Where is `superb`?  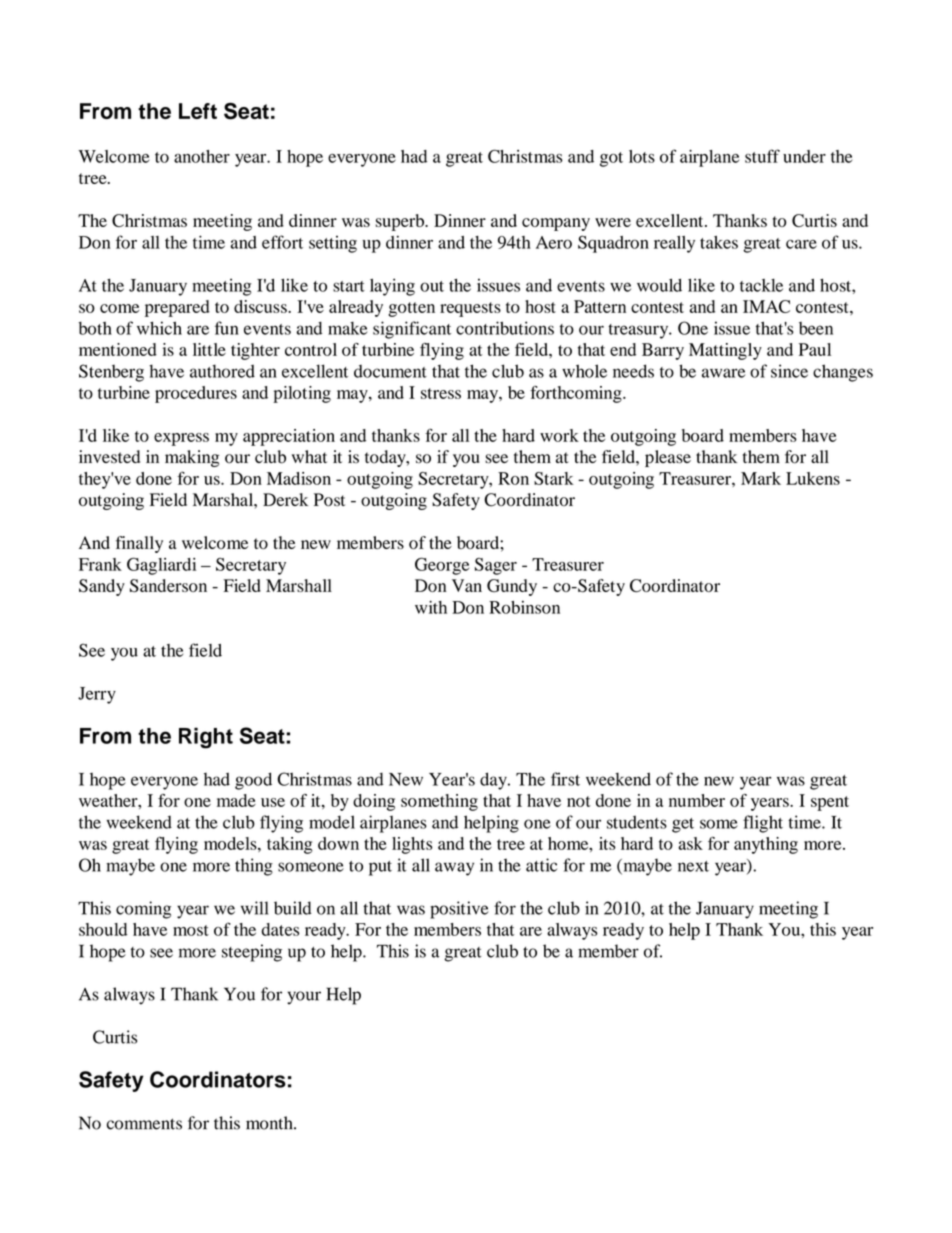 superb is located at coordinates (401, 222).
